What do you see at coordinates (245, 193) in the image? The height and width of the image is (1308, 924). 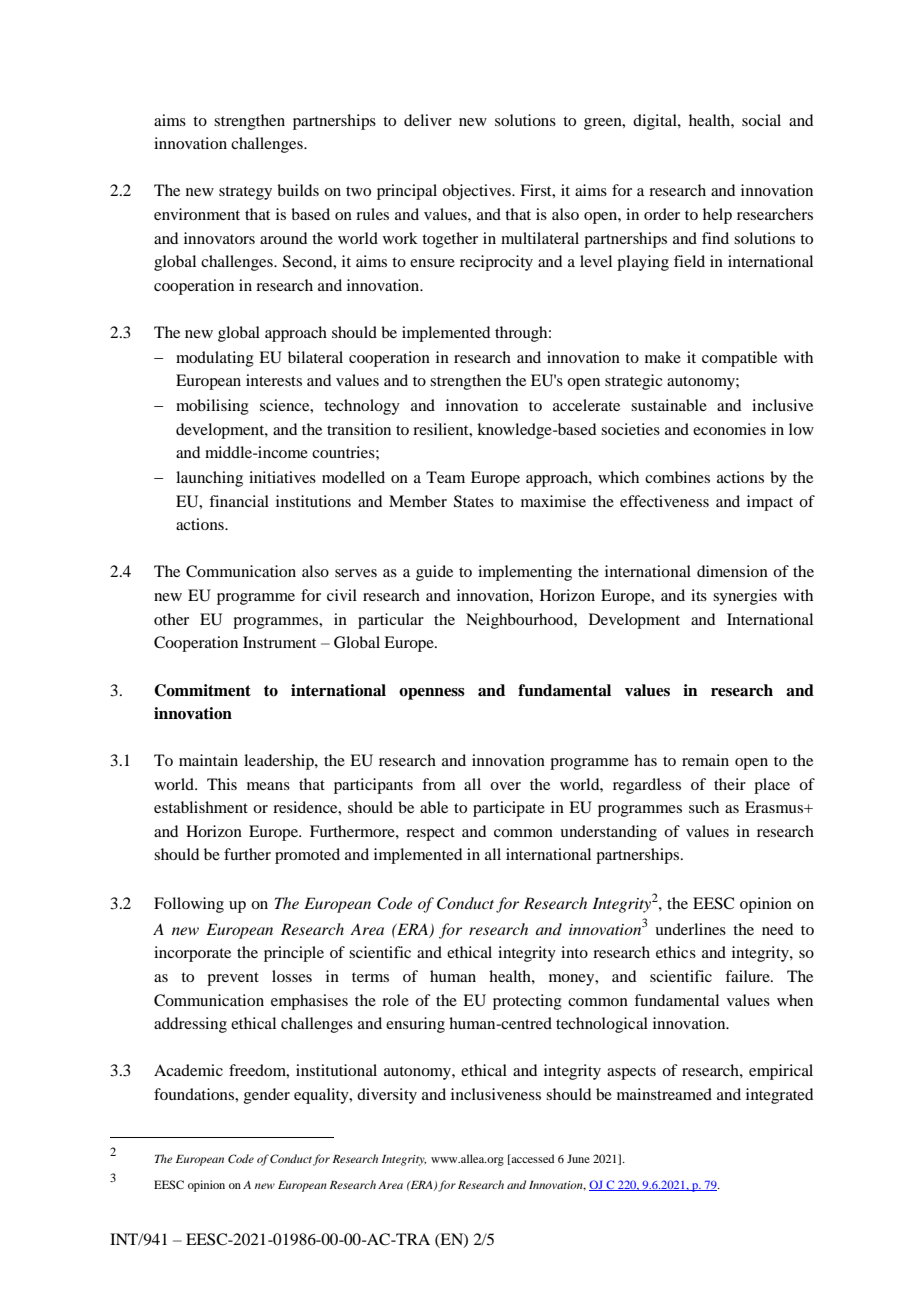 I see `strategy` at bounding box center [245, 193].
